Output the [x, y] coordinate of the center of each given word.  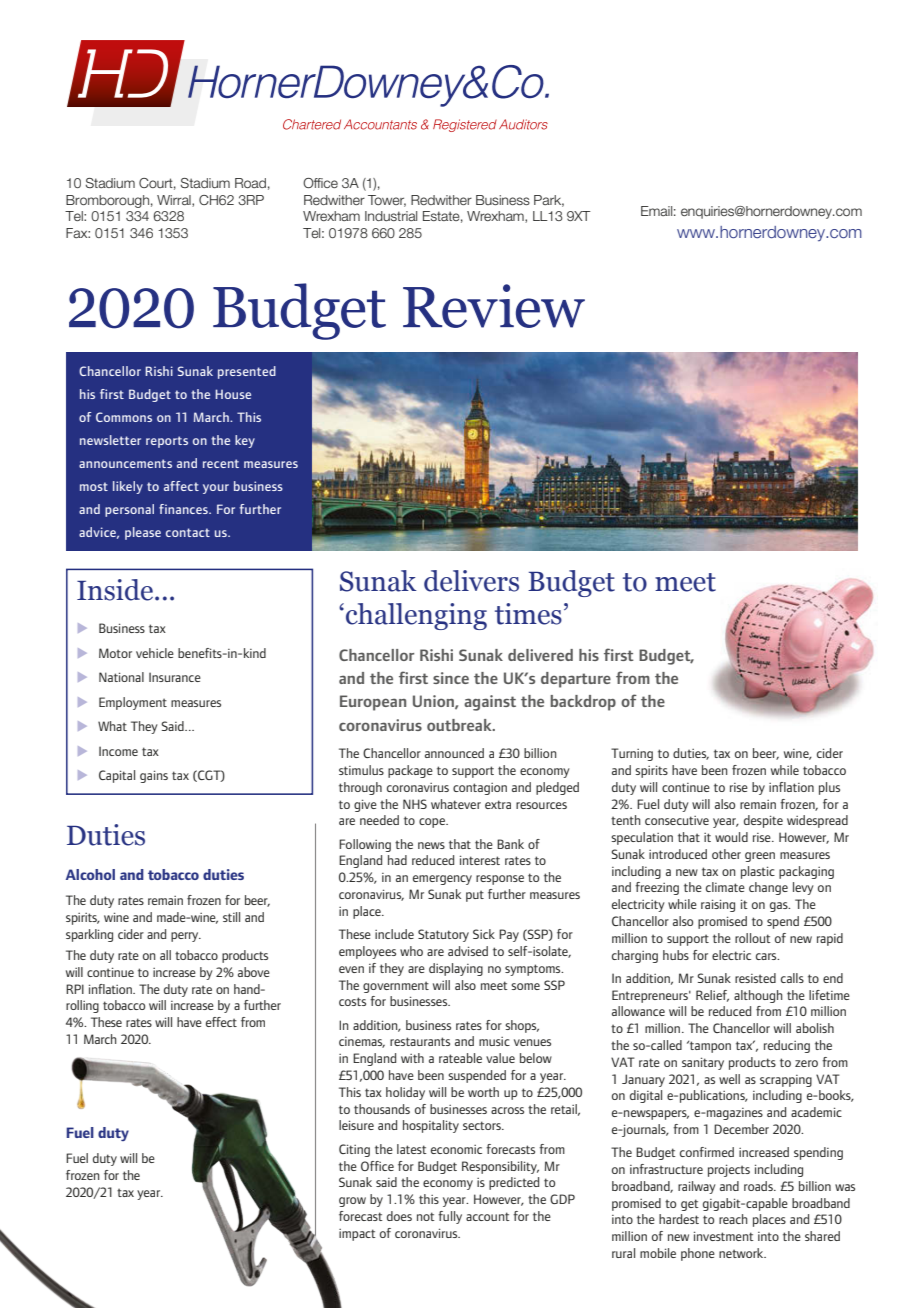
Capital [117, 776]
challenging [416, 616]
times [528, 614]
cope [433, 823]
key [245, 441]
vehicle [155, 653]
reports [167, 442]
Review [494, 306]
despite [763, 821]
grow [352, 1202]
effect [221, 1022]
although [758, 996]
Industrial [391, 216]
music [494, 1041]
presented [247, 372]
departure [576, 680]
